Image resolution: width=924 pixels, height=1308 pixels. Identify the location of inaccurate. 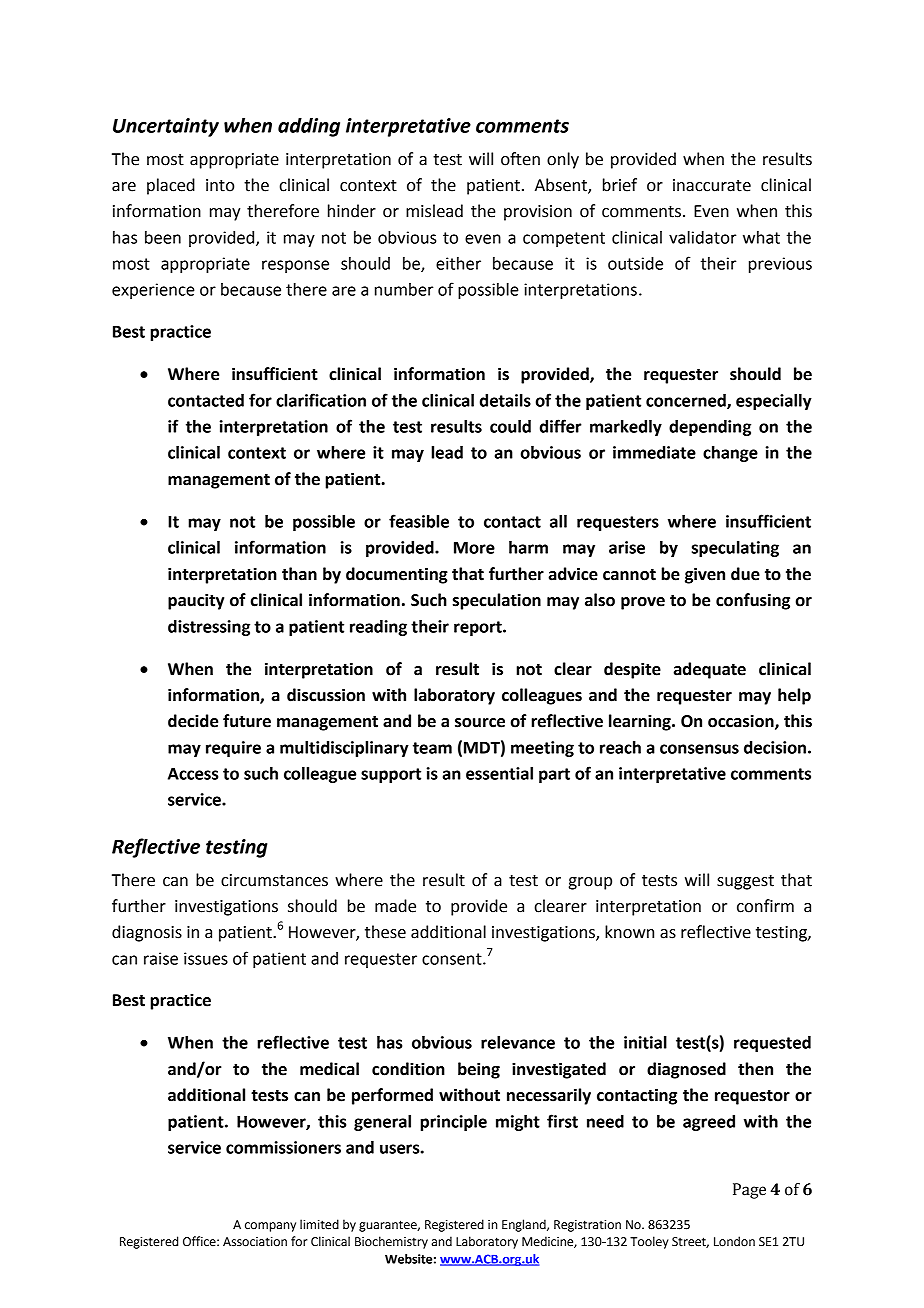
(712, 185).
